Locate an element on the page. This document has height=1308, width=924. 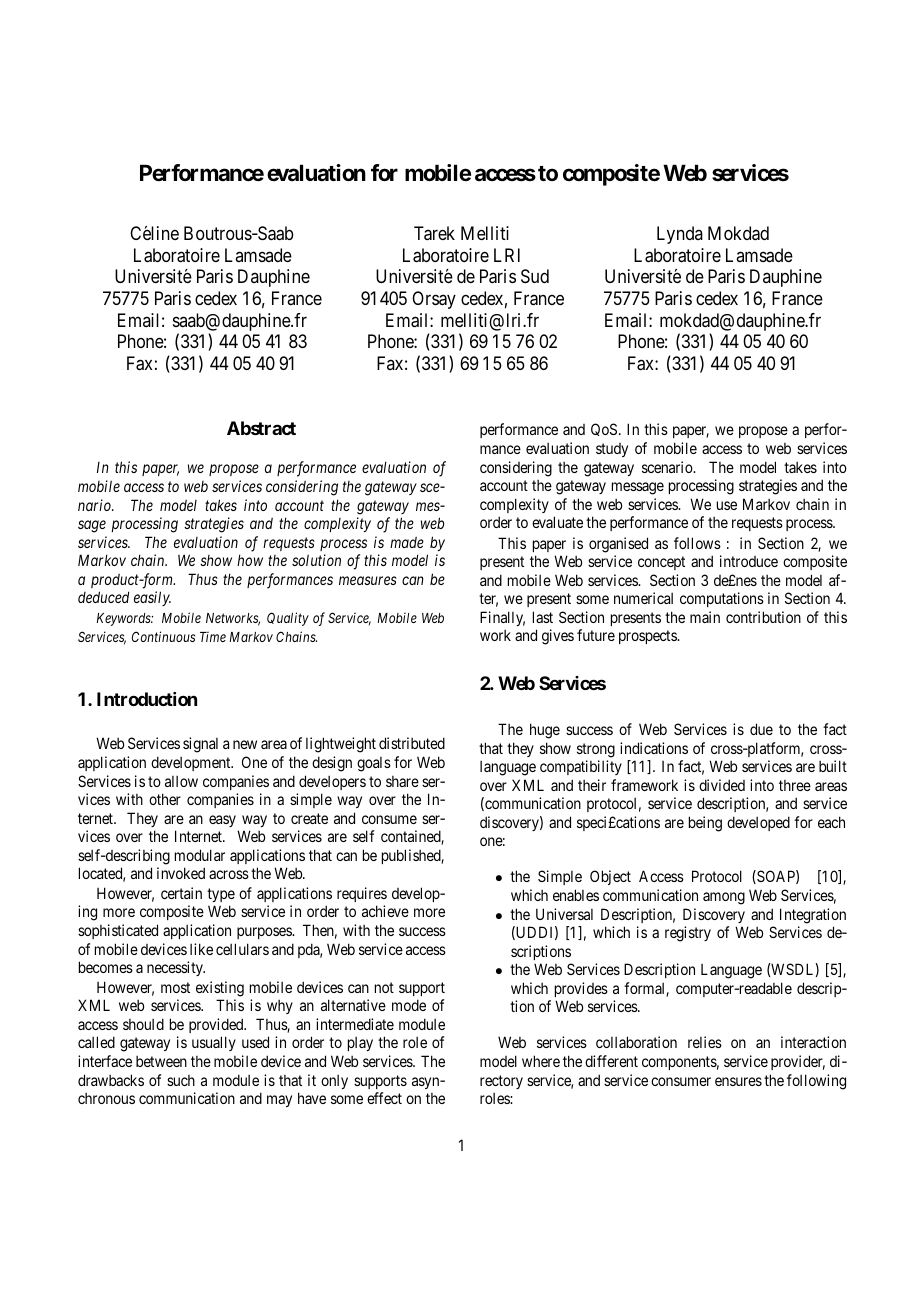
Tarek is located at coordinates (434, 233).
